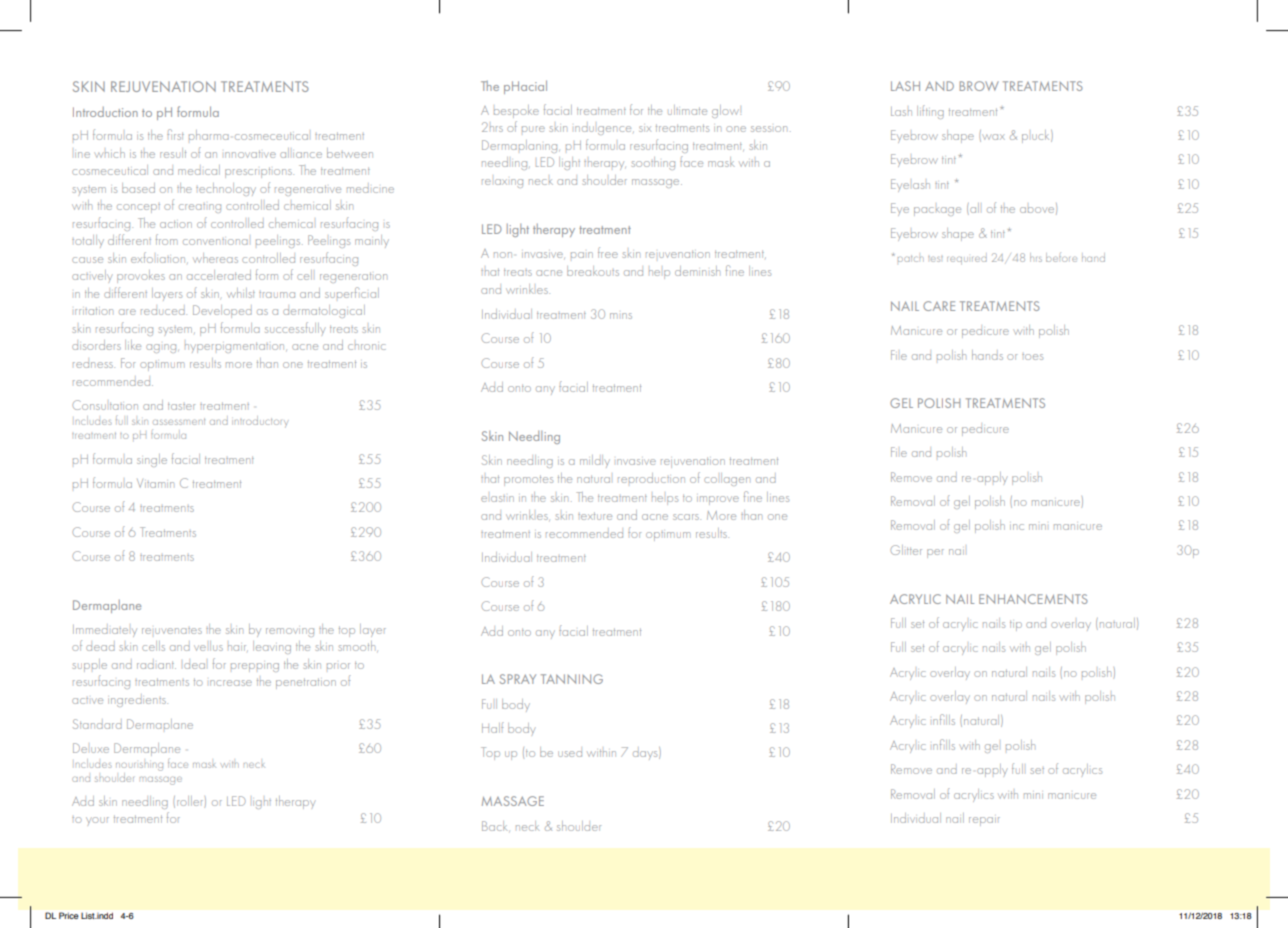  I want to click on Price, so click(69, 915).
